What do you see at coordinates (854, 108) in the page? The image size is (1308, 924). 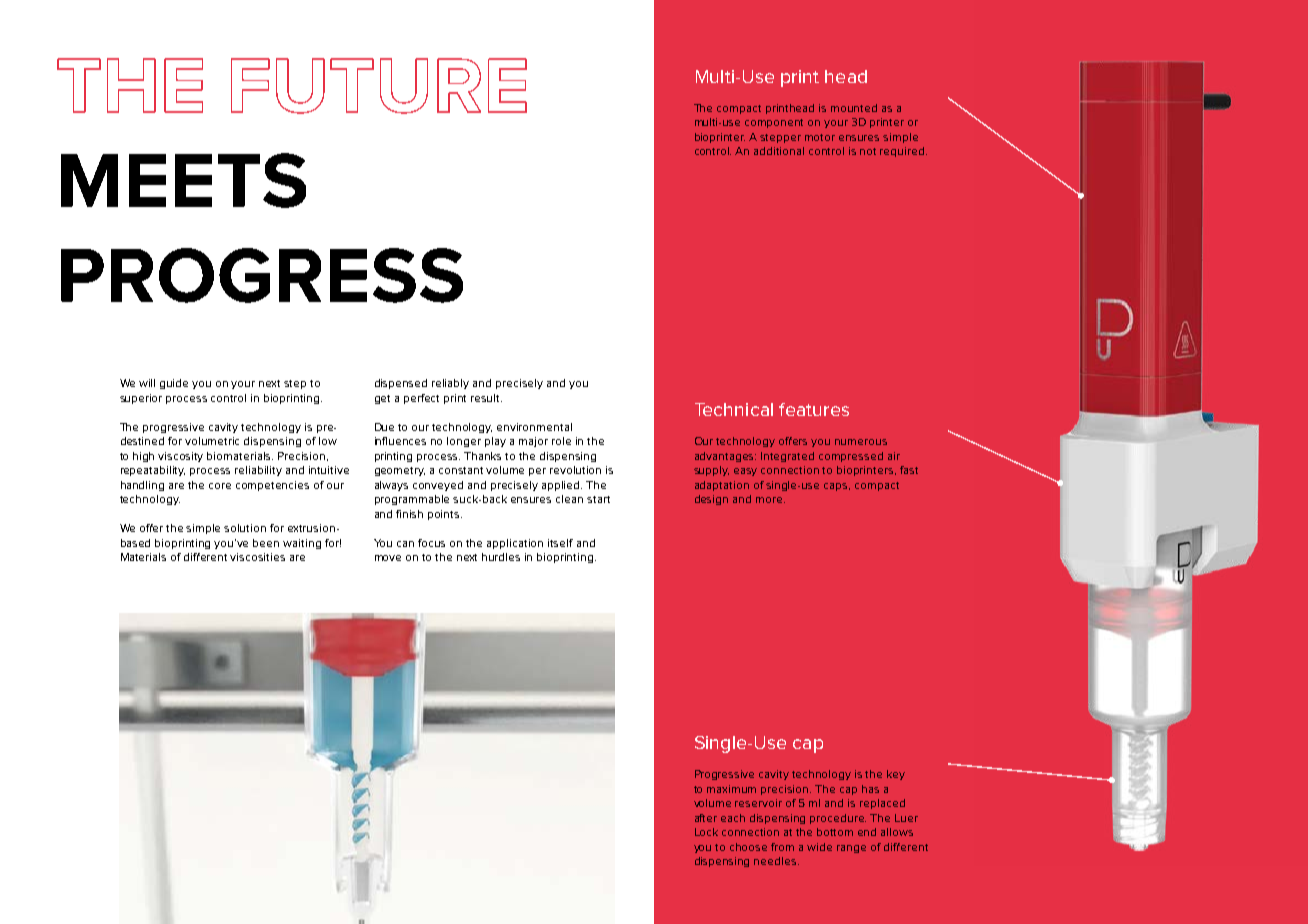 I see `mounted` at bounding box center [854, 108].
